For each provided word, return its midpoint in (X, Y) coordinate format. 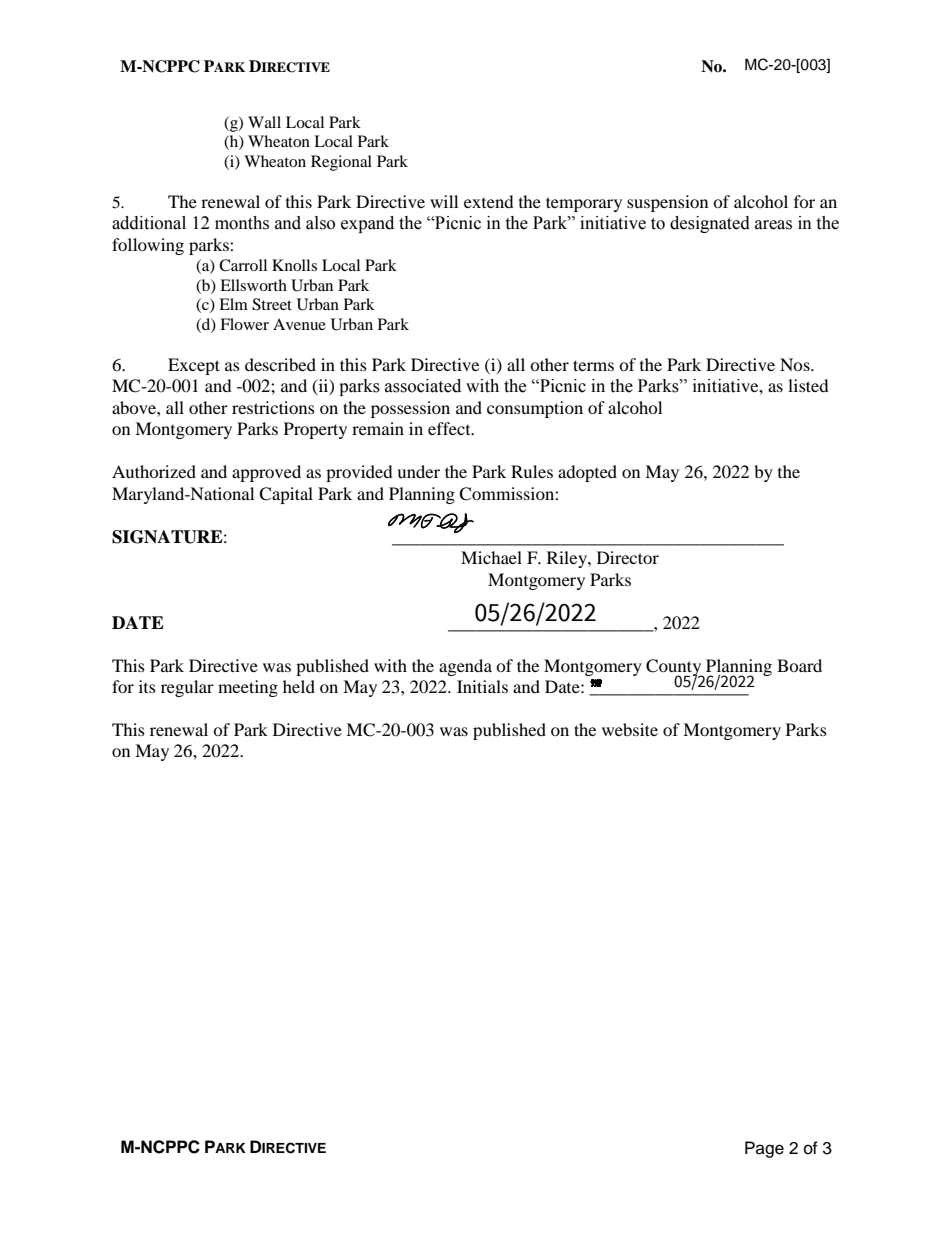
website (630, 729)
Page (764, 1149)
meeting (248, 688)
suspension (667, 203)
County (675, 668)
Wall (264, 122)
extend (489, 201)
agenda (465, 667)
